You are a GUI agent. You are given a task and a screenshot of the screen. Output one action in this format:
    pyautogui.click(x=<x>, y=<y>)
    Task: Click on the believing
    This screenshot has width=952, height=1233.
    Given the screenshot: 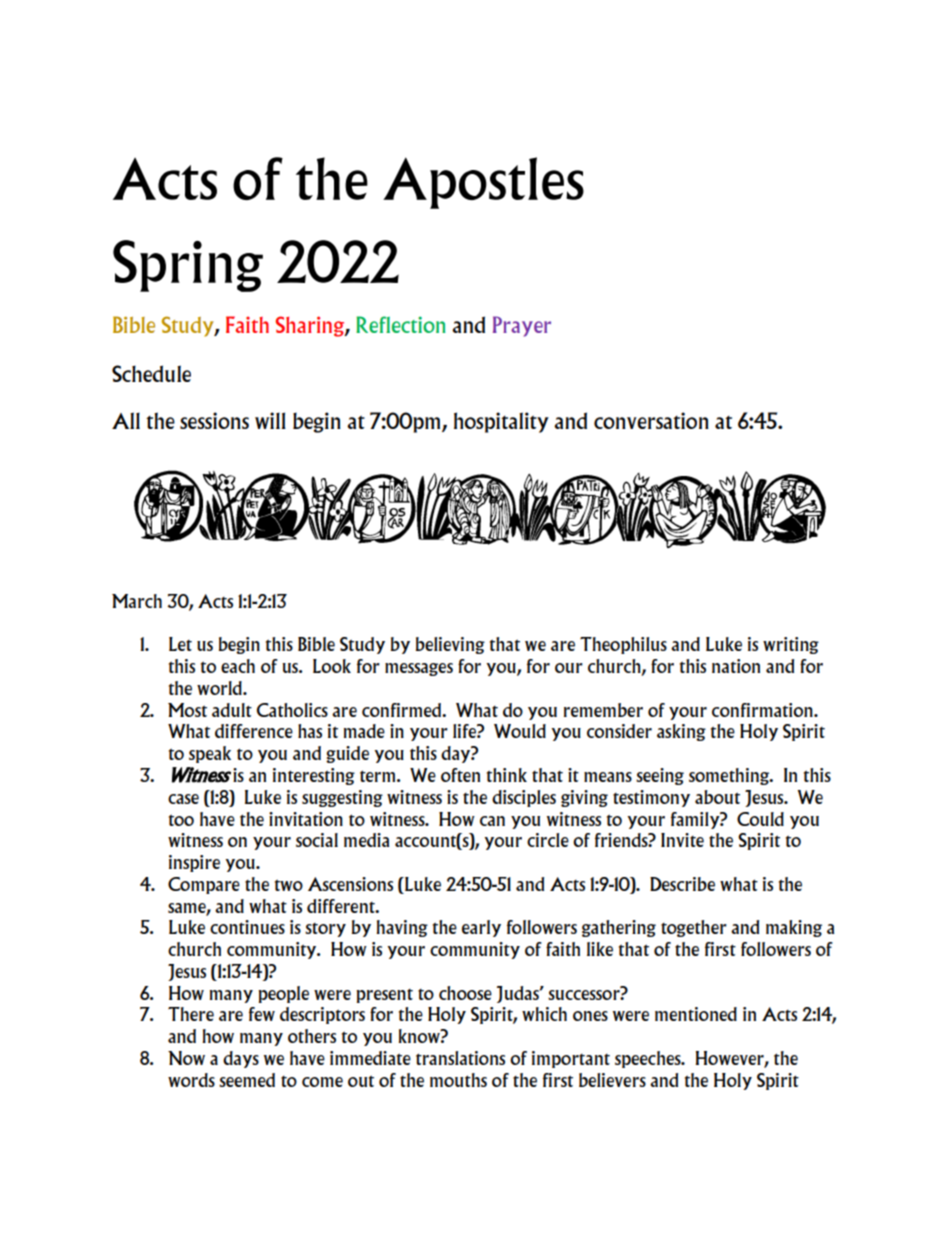 What is the action you would take?
    pyautogui.click(x=450, y=645)
